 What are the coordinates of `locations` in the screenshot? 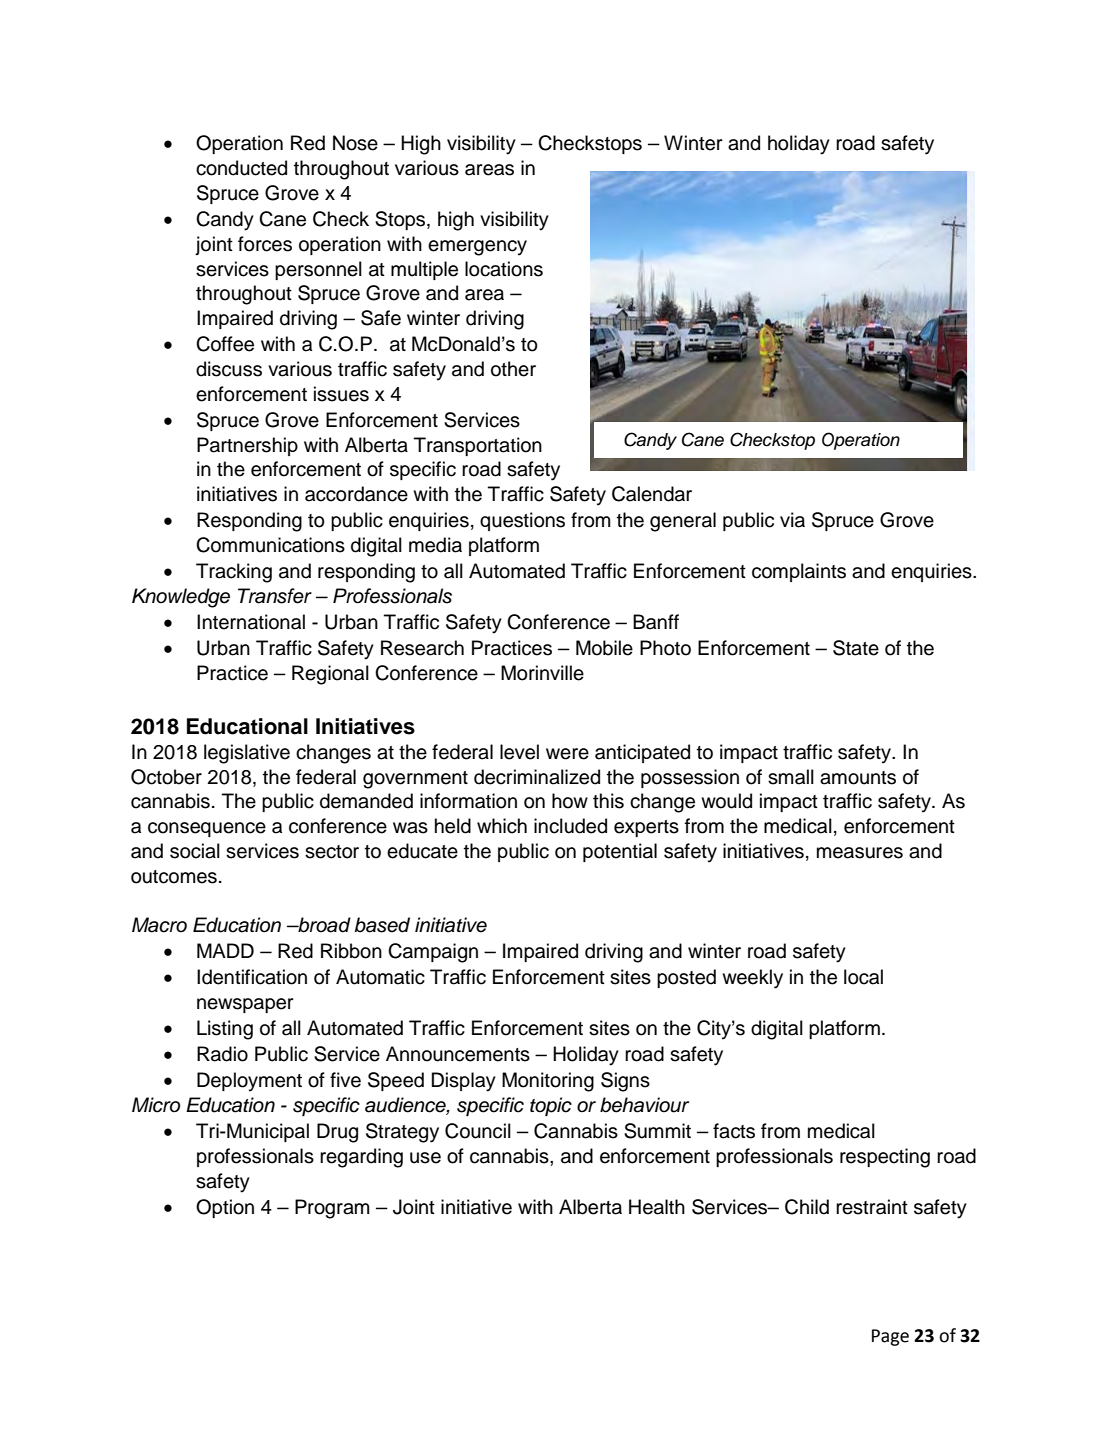 It's located at (504, 269).
